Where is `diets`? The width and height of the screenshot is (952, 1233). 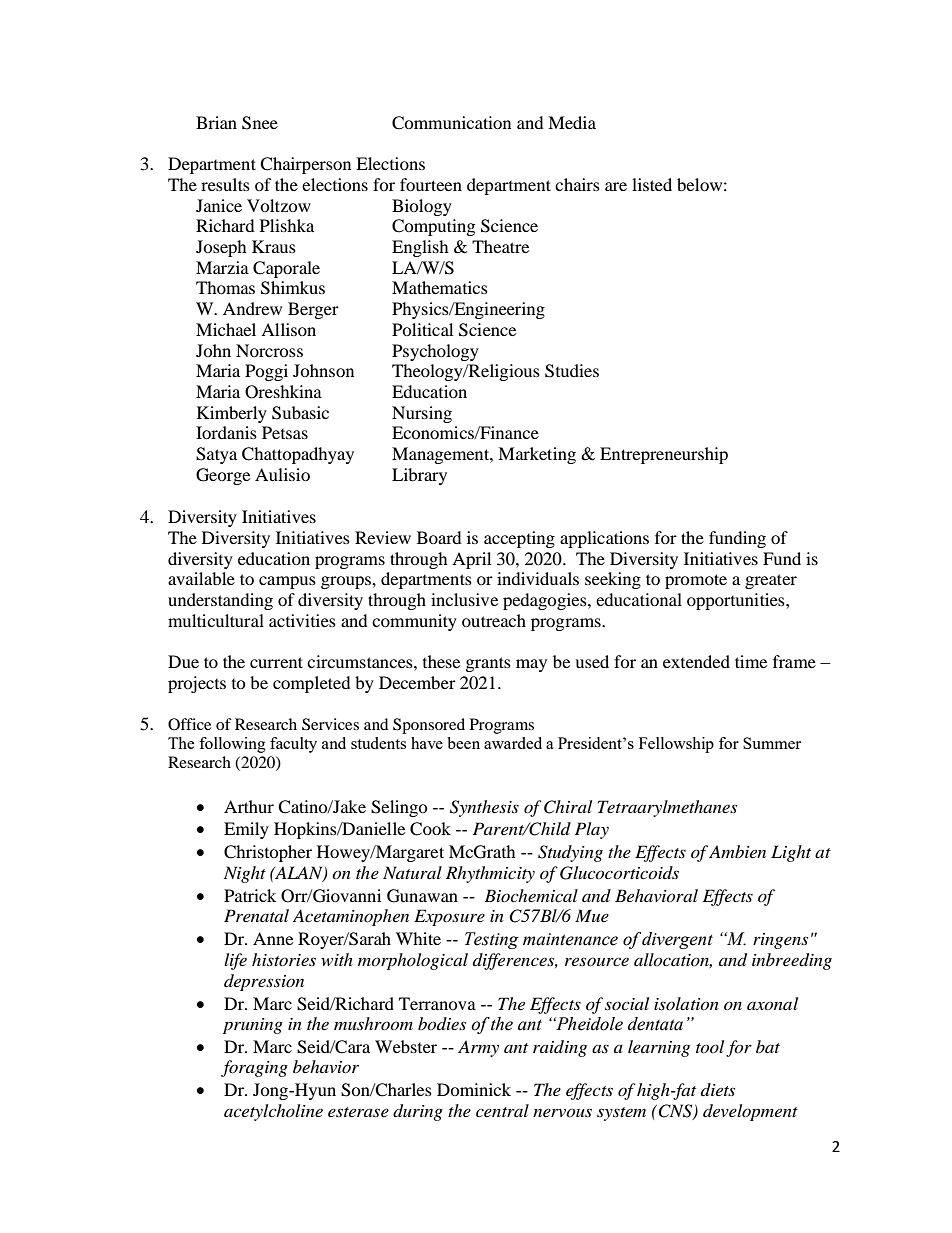
diets is located at coordinates (718, 1089).
